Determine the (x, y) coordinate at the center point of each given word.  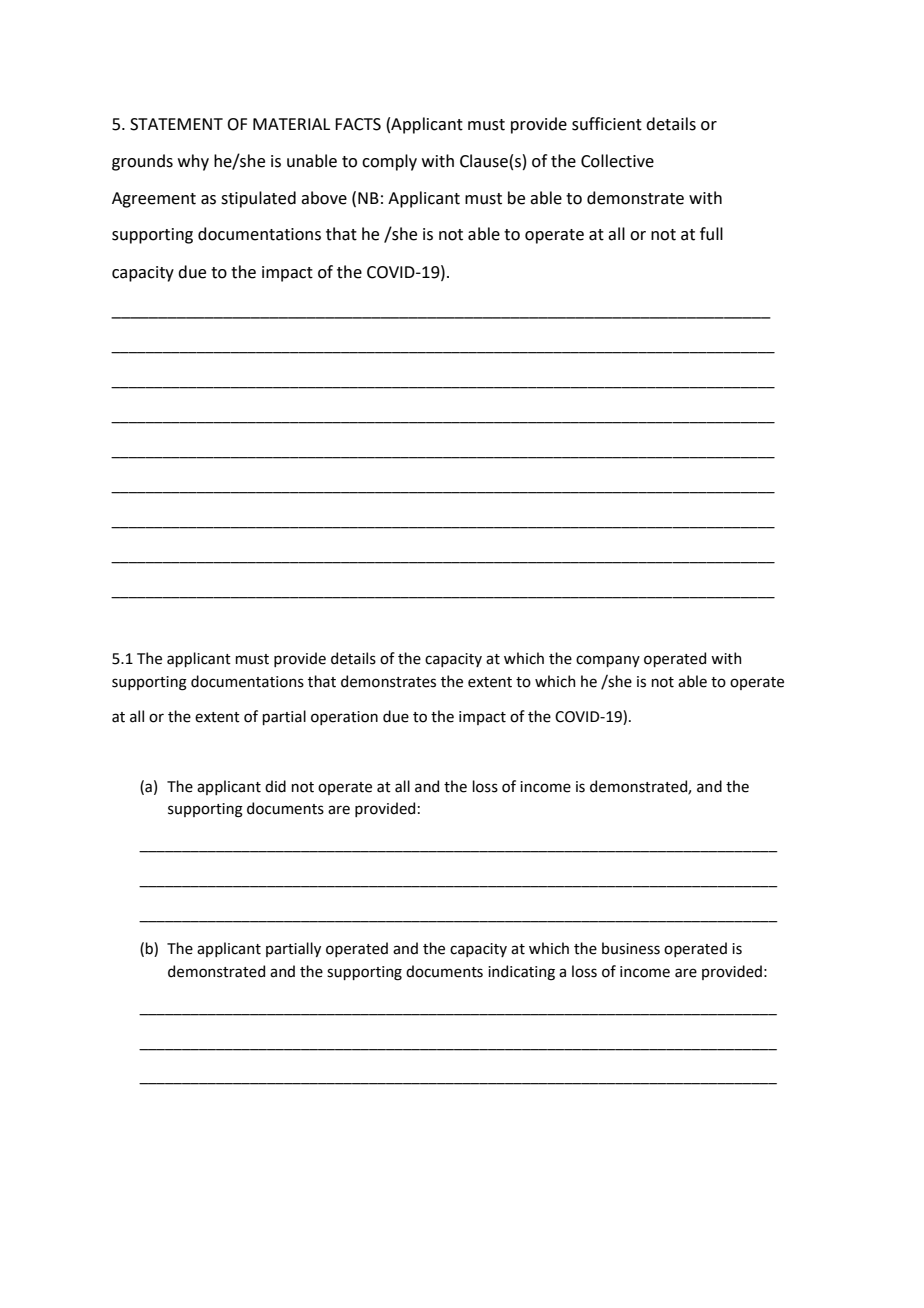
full (711, 234)
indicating (521, 973)
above (324, 198)
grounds (142, 162)
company (608, 661)
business (631, 948)
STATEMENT (176, 124)
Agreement (154, 200)
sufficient (607, 124)
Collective (617, 161)
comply (389, 162)
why (193, 162)
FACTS (358, 124)
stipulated (258, 199)
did (275, 786)
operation (344, 718)
